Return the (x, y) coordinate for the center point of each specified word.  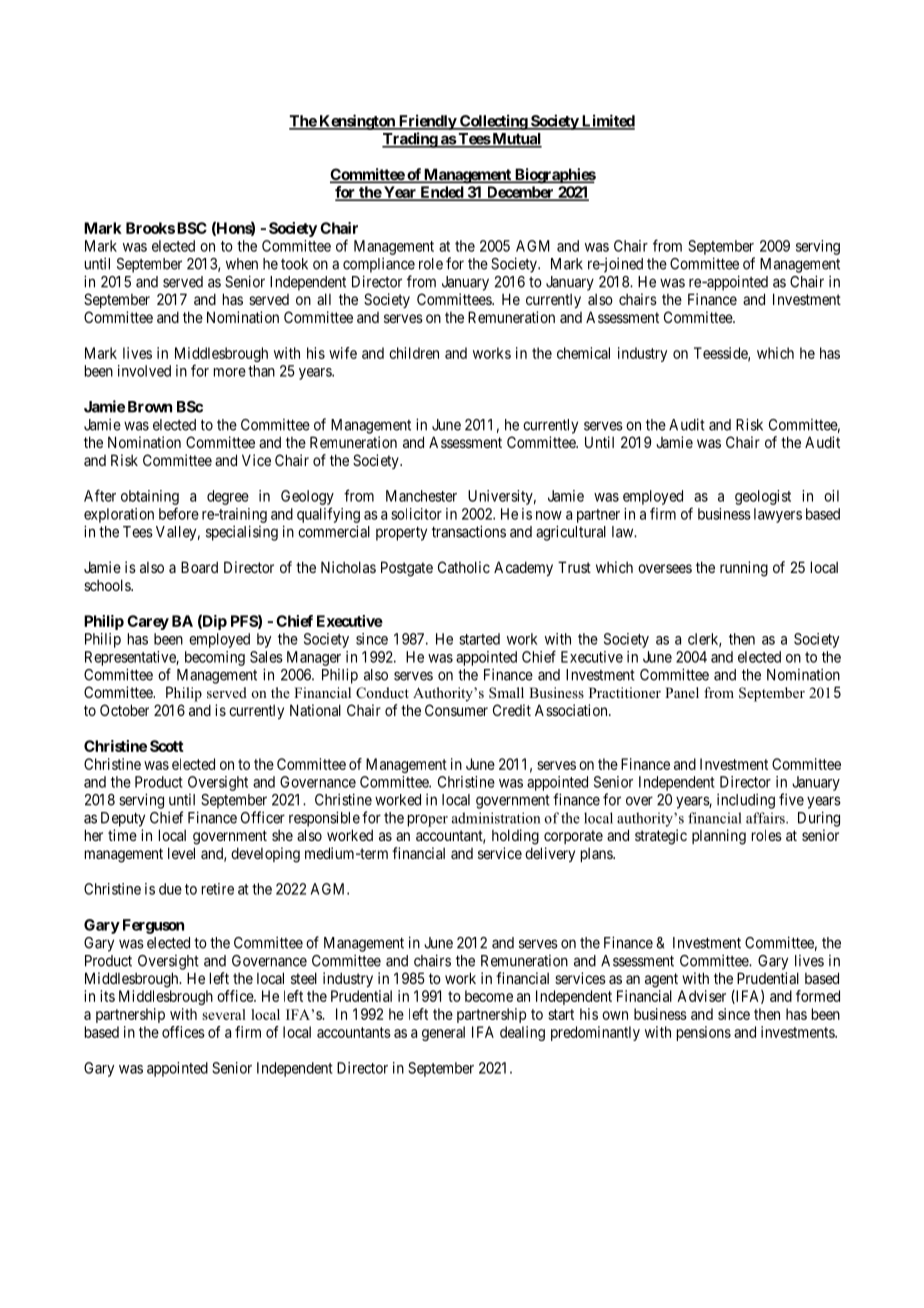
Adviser (701, 996)
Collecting (493, 122)
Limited (607, 121)
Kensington (357, 122)
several (224, 1014)
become (489, 996)
